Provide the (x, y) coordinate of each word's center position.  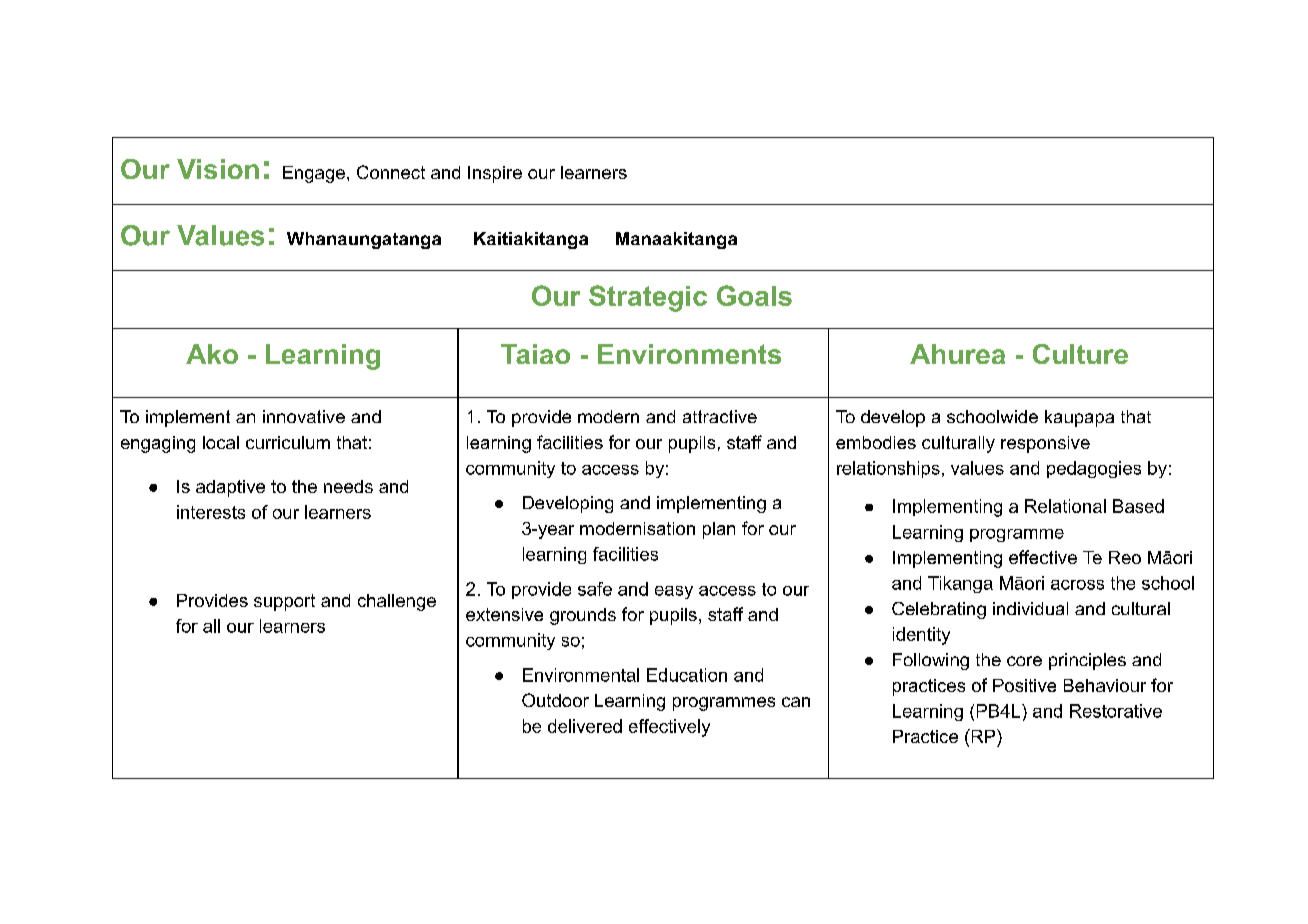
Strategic (648, 298)
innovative (304, 416)
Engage (314, 174)
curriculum (288, 442)
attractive (720, 416)
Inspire (495, 174)
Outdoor (555, 700)
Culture (1080, 354)
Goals (754, 295)
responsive (1045, 444)
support (284, 602)
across (1077, 585)
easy (674, 592)
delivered (585, 726)
